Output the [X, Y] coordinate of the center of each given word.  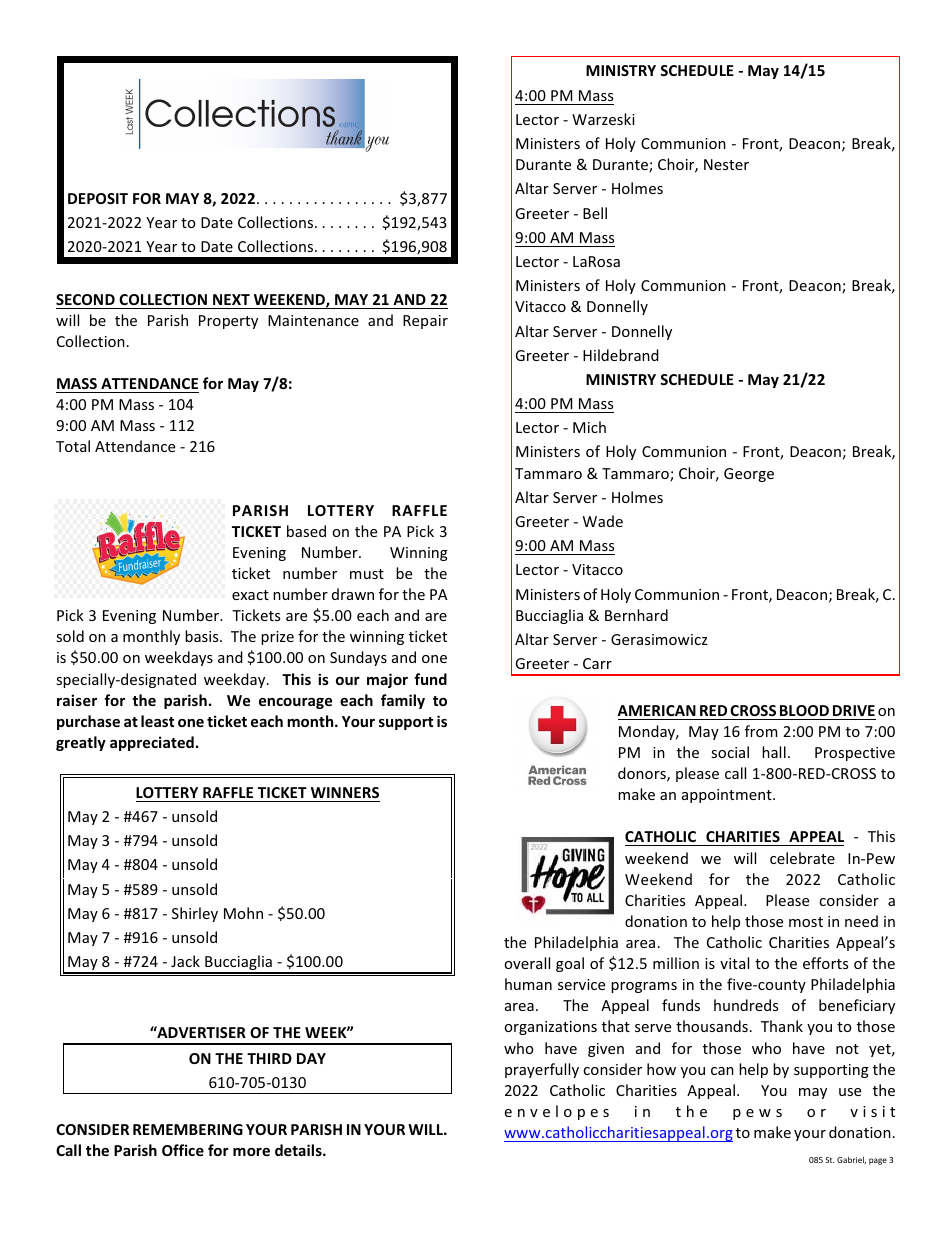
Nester [726, 164]
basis [203, 636]
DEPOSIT [98, 198]
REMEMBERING [188, 1129]
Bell [595, 213]
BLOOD [804, 710]
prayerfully [542, 1070]
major [387, 680]
